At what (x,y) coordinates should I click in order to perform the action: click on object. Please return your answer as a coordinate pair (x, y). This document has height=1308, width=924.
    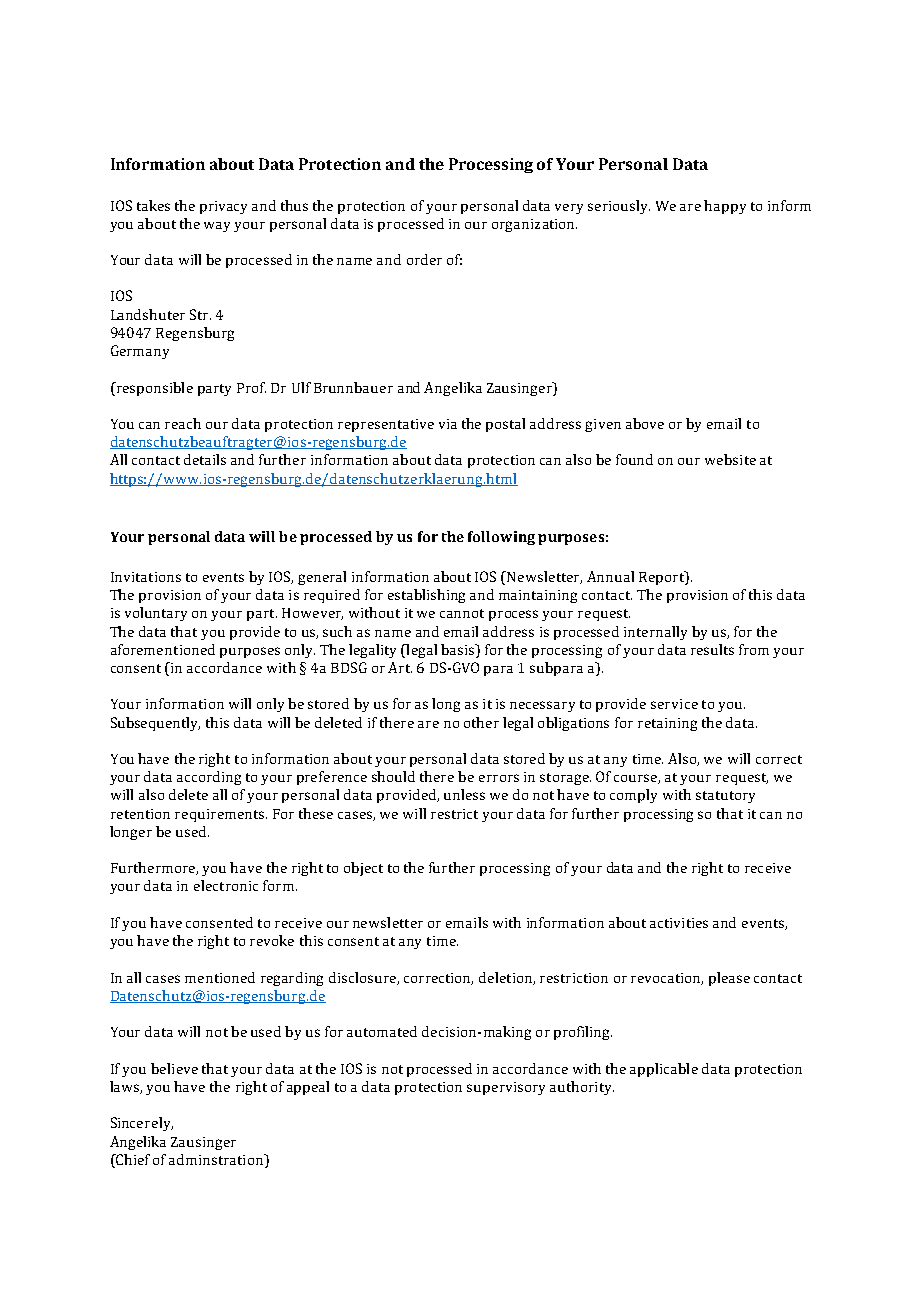
    Looking at the image, I should click on (363, 869).
